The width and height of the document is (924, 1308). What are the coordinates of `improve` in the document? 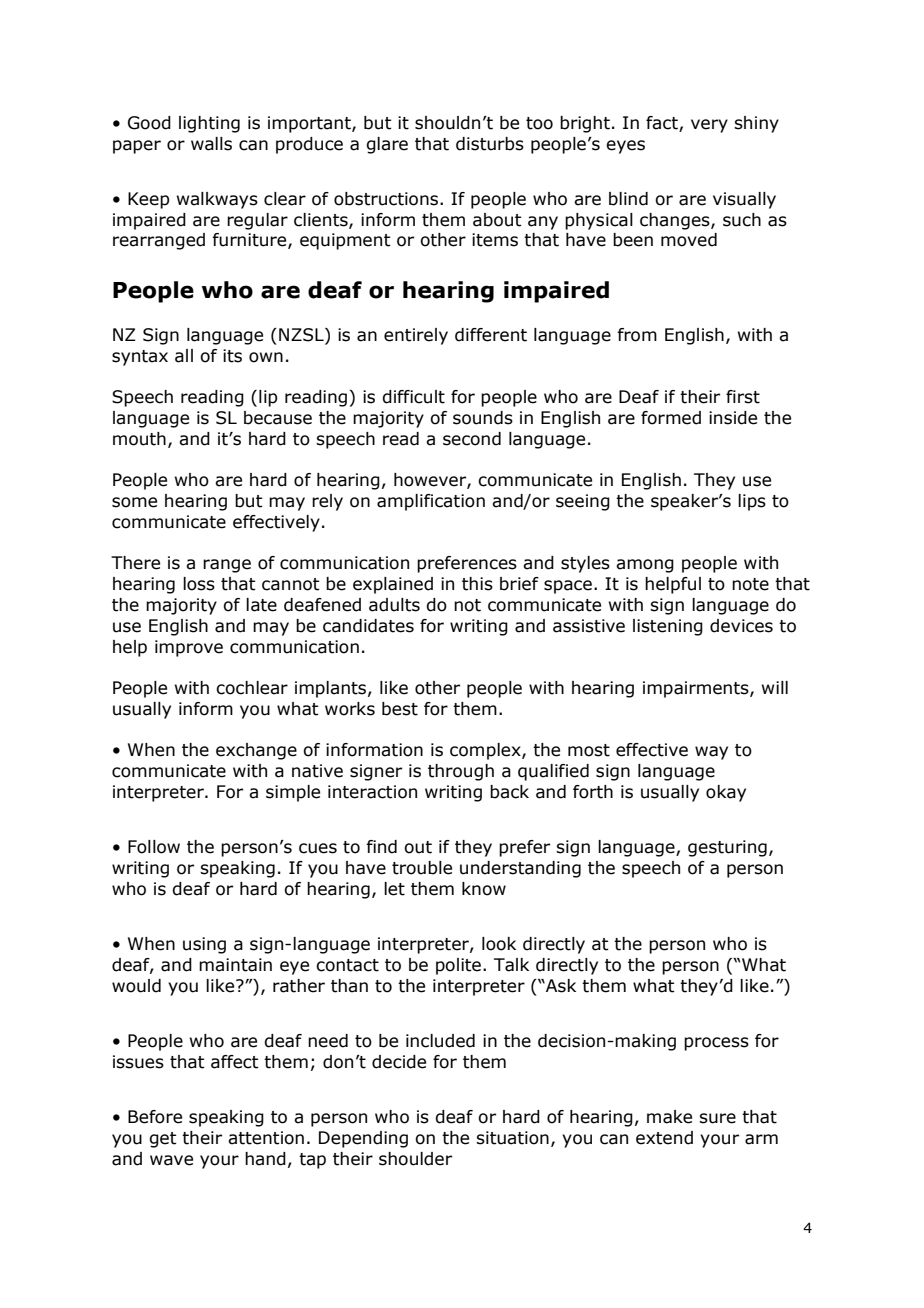 It's located at (189, 648).
